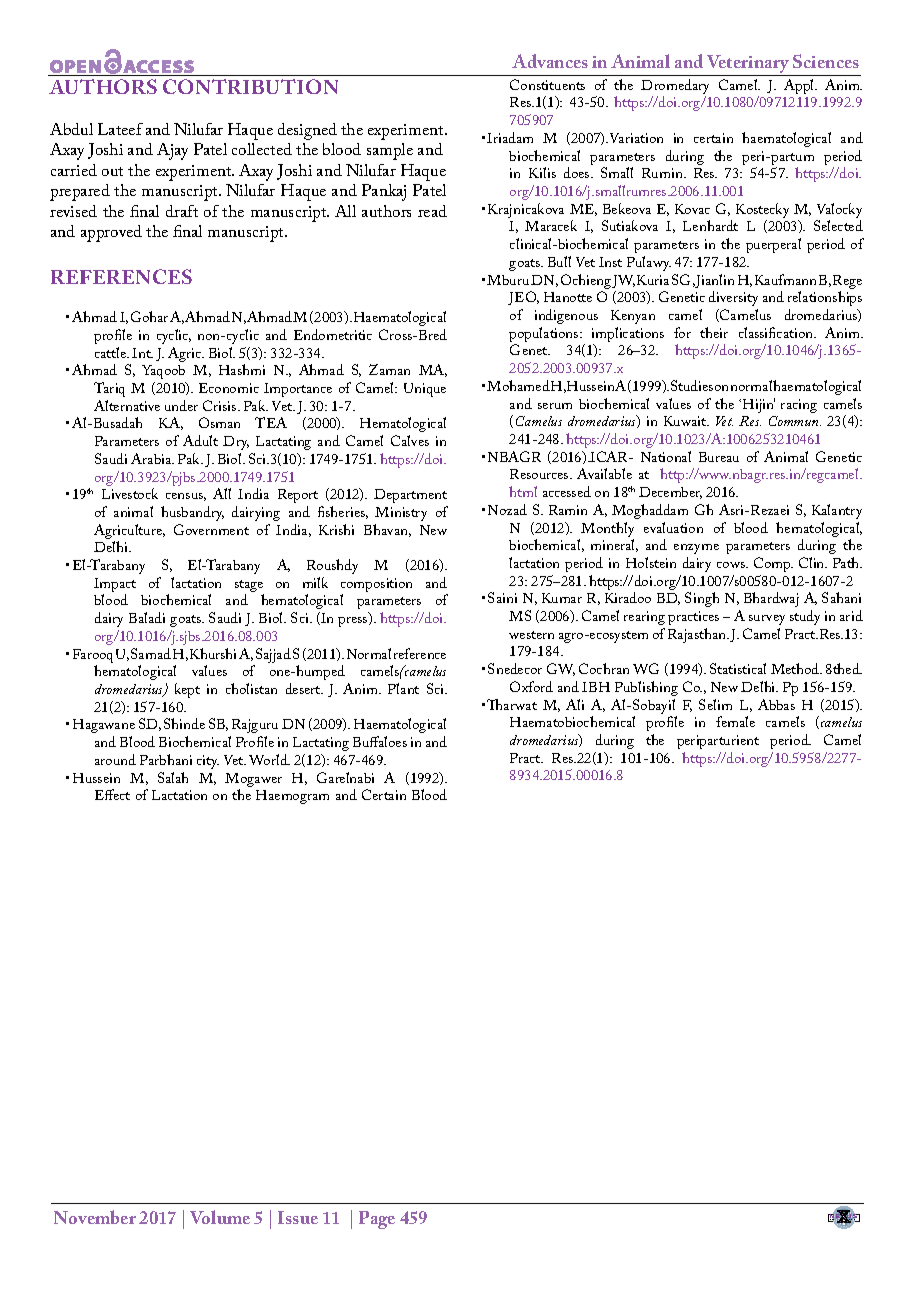 The height and width of the document is (1308, 924). Describe the element at coordinates (735, 721) in the document. I see `female` at that location.
